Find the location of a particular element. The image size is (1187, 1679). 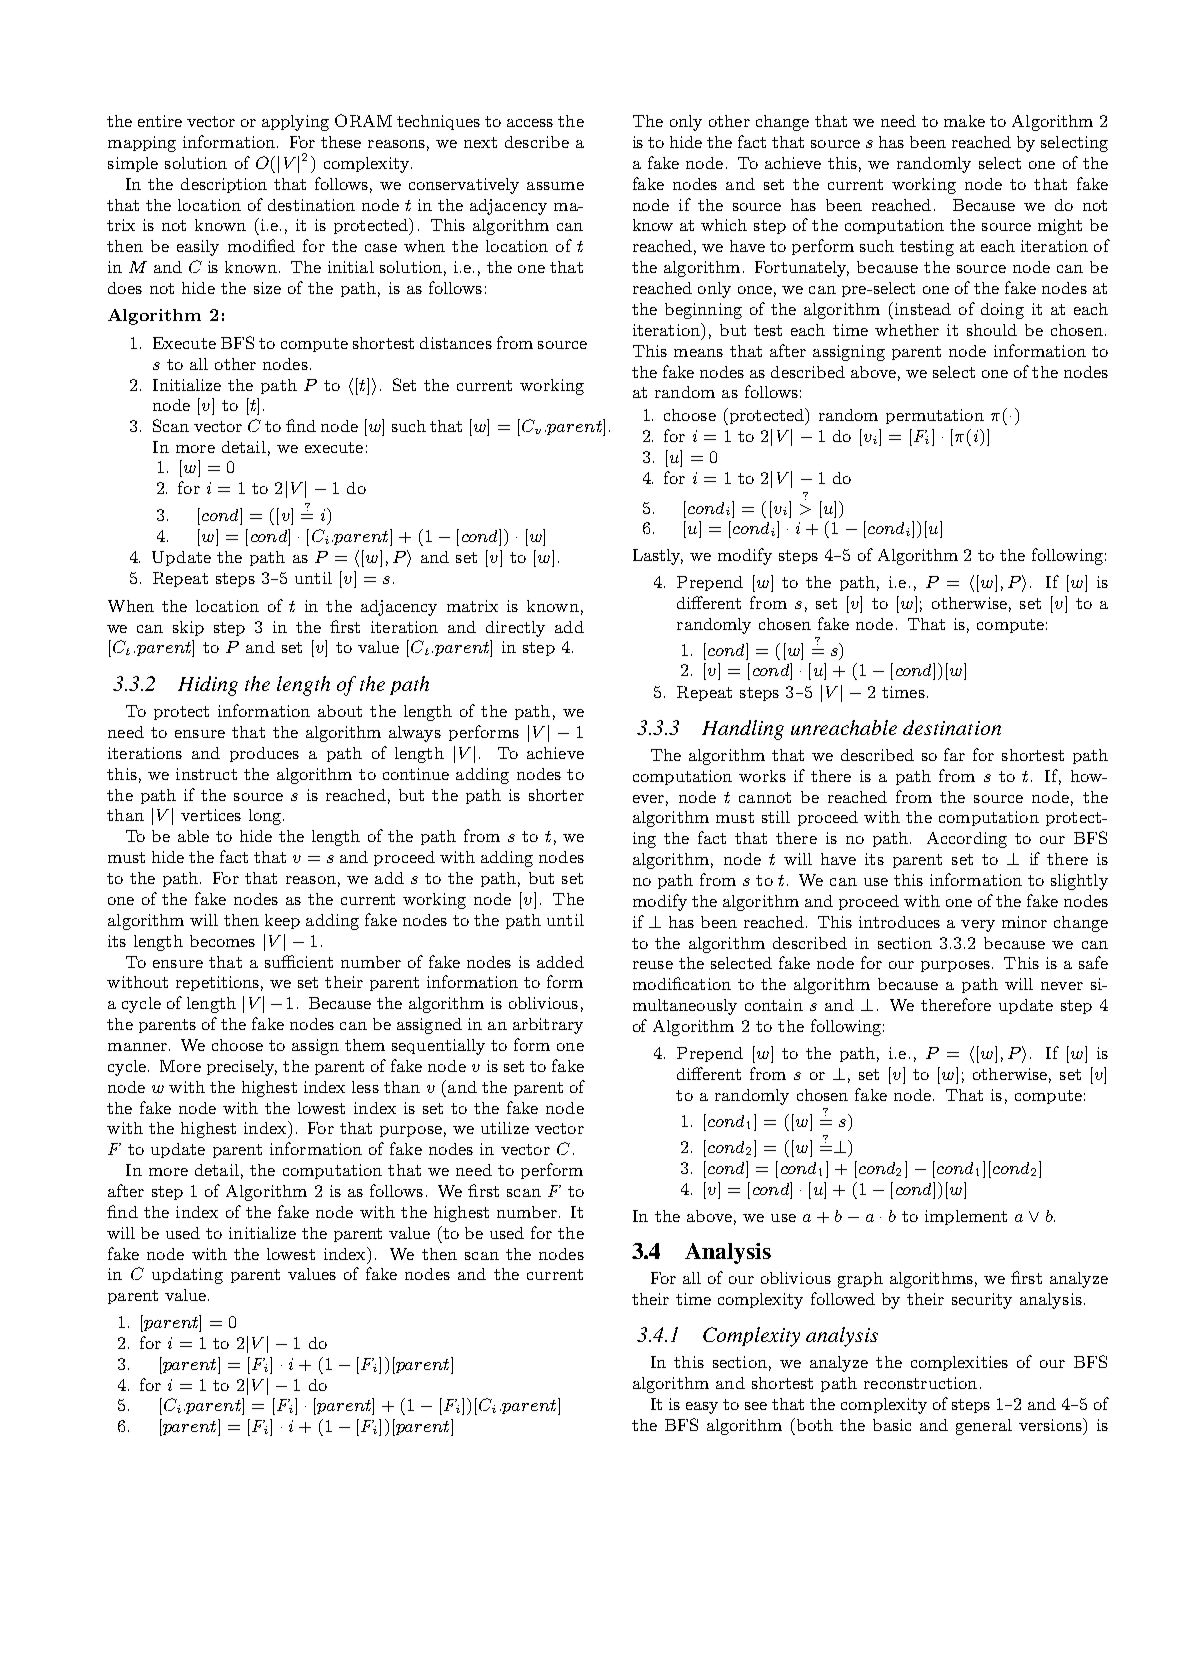

easy is located at coordinates (702, 1408).
